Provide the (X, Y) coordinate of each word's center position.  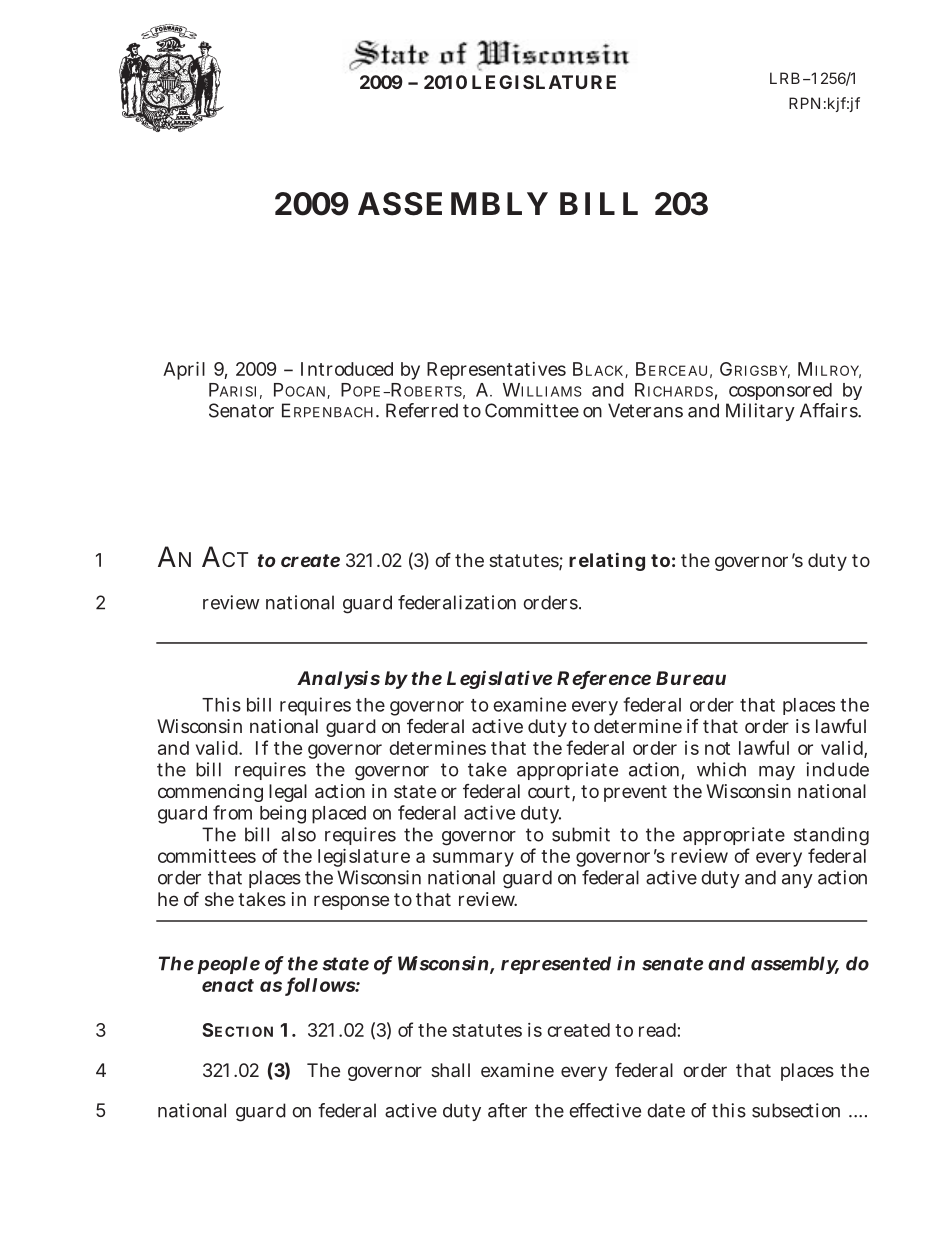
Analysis (338, 680)
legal (288, 793)
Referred (422, 410)
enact (228, 985)
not (717, 748)
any (797, 881)
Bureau (691, 678)
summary (473, 859)
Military (760, 412)
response (351, 902)
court (549, 791)
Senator (241, 410)
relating (607, 561)
